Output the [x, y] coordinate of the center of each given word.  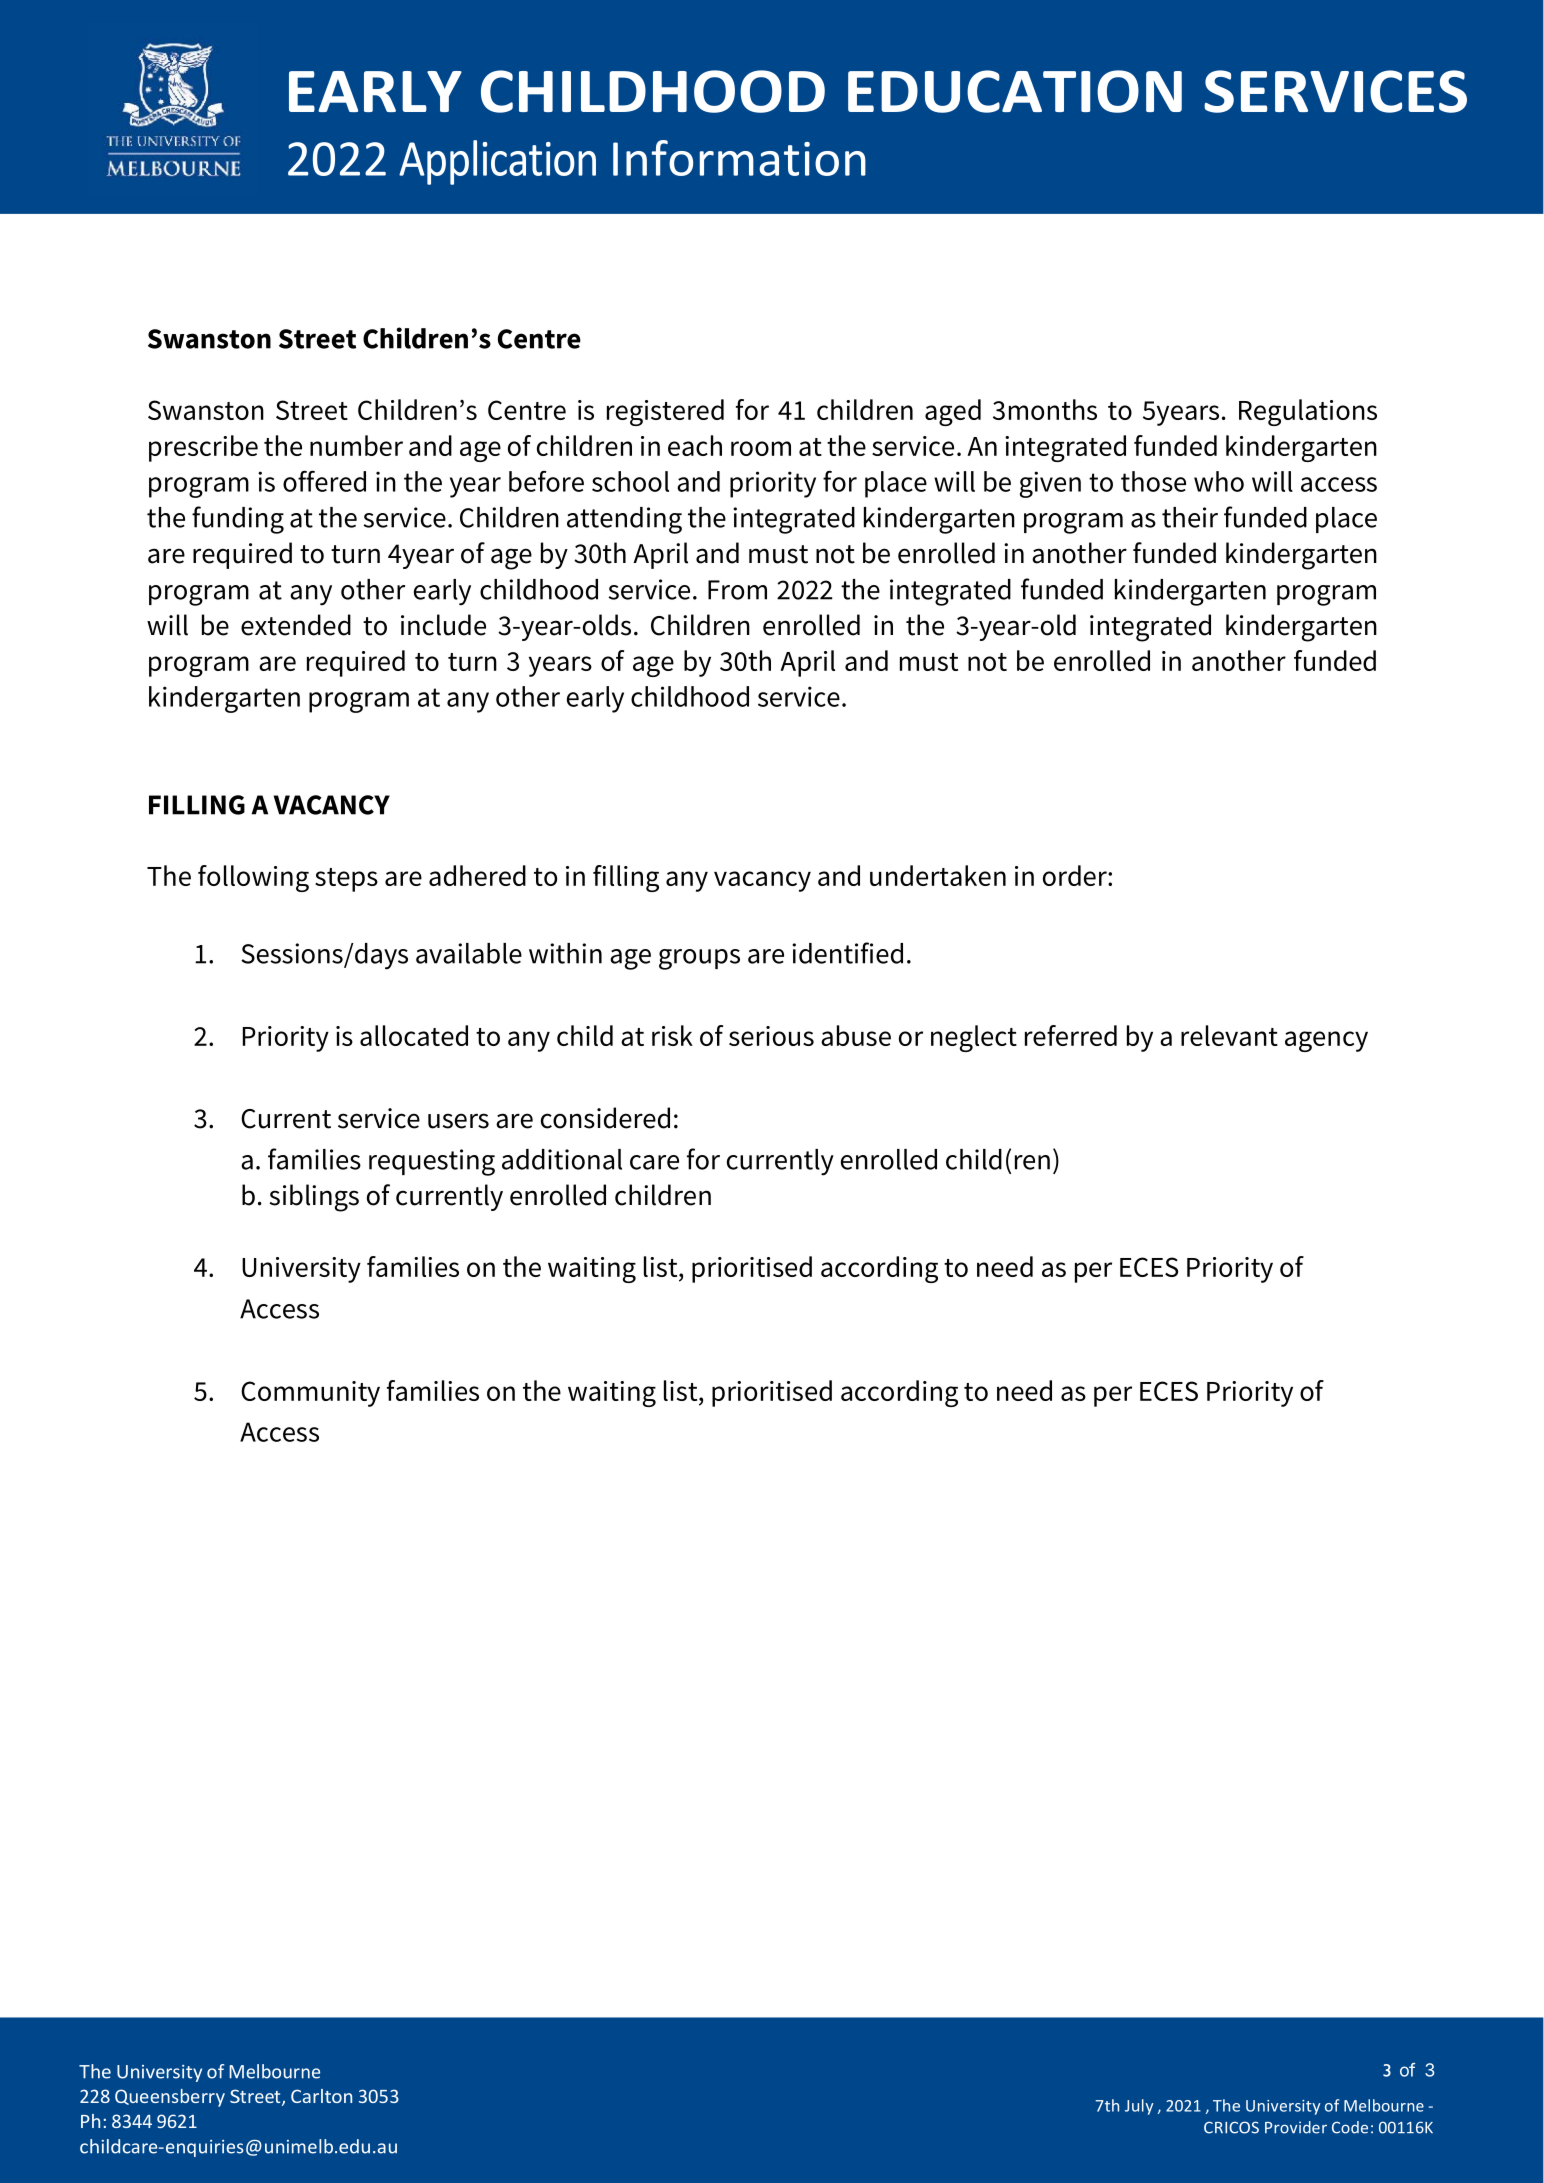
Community [310, 1394]
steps [346, 880]
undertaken [938, 875]
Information [739, 158]
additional [562, 1159]
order [1076, 875]
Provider [1296, 2127]
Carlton [321, 2096]
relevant [1229, 1035]
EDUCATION [1015, 91]
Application [497, 162]
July [1139, 2107]
